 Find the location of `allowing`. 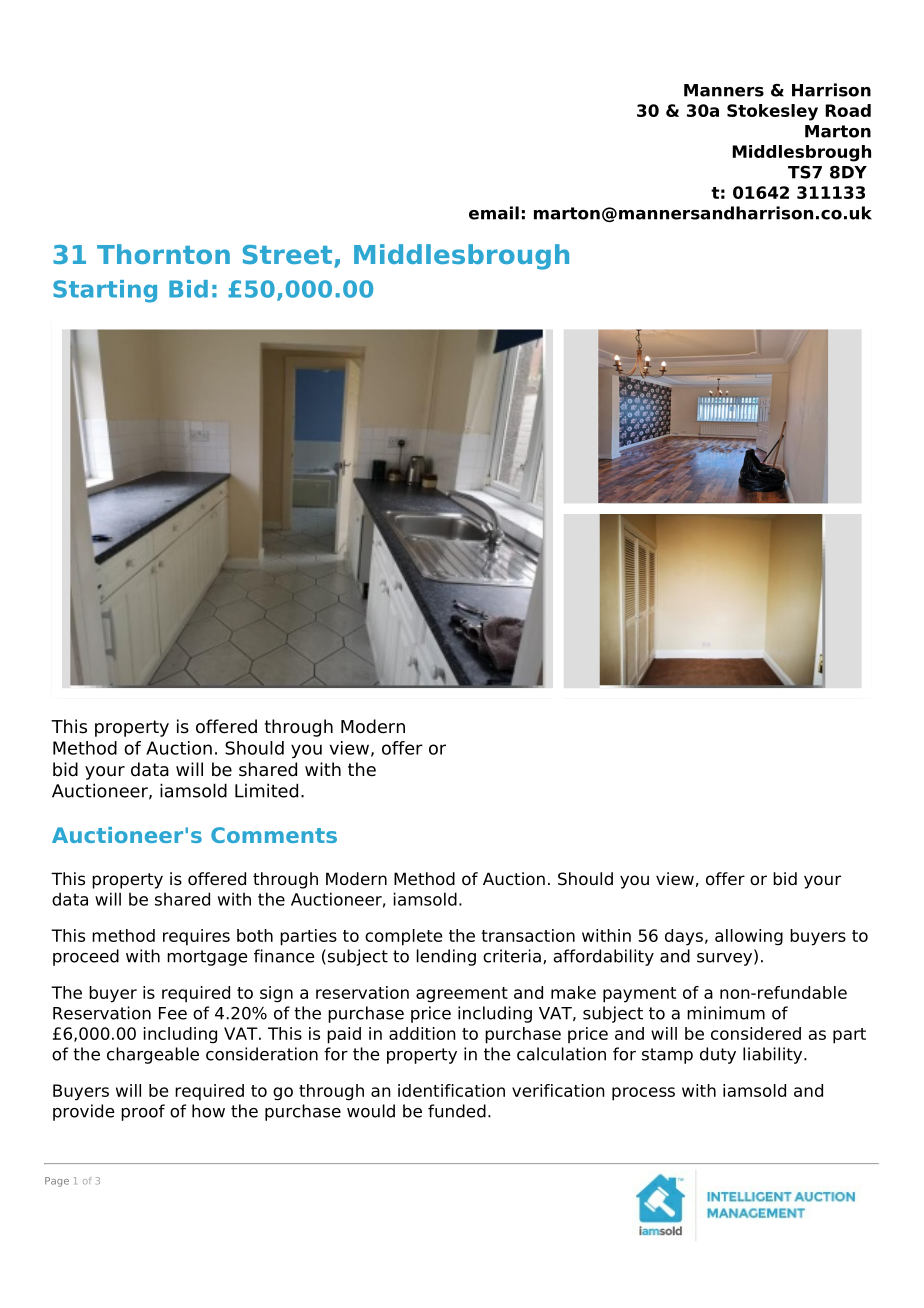

allowing is located at coordinates (749, 937).
